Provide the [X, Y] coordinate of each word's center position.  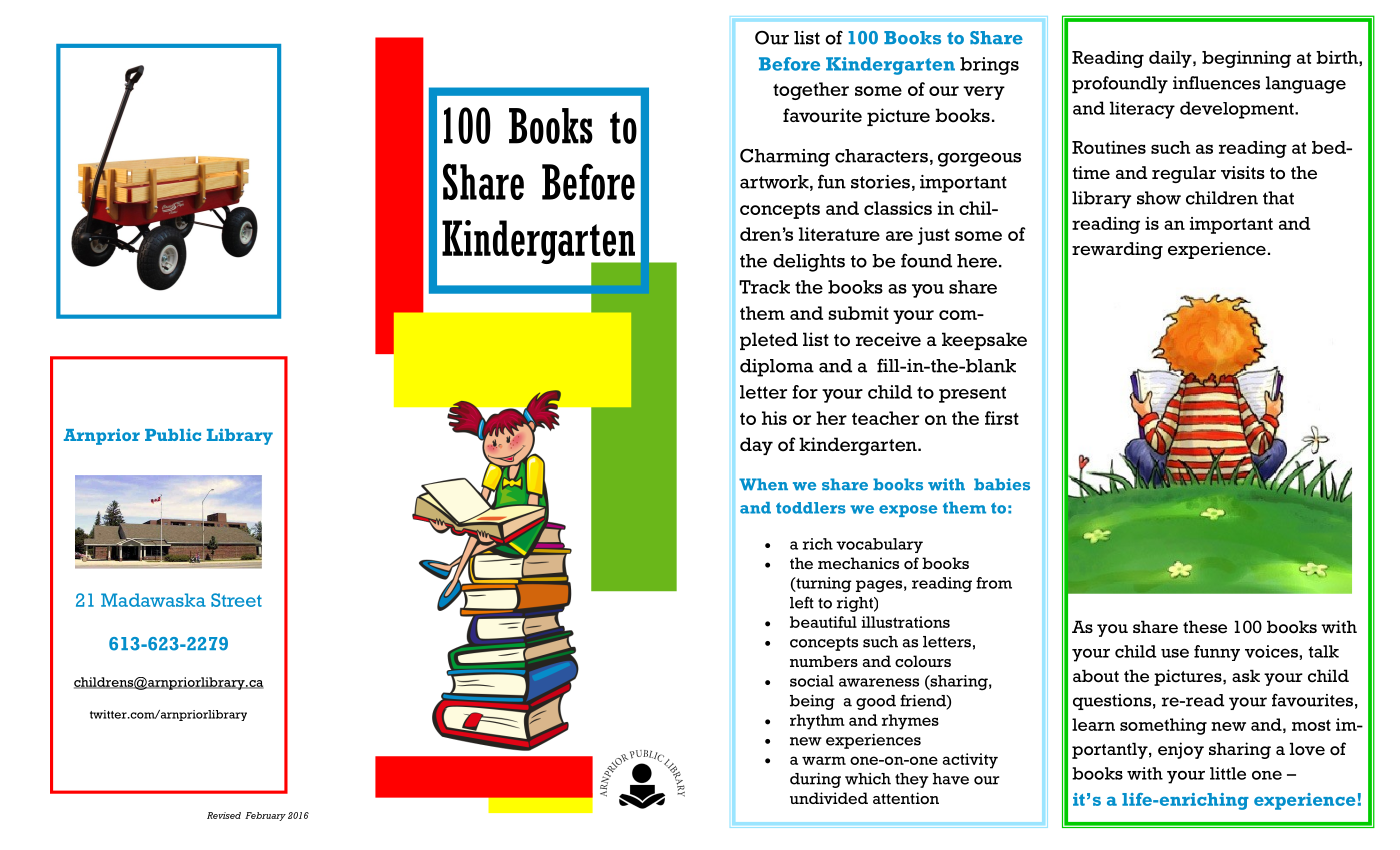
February [265, 816]
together [811, 91]
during [815, 780]
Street [236, 600]
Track [764, 287]
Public [173, 435]
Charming [785, 158]
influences [1216, 83]
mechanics [858, 563]
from [994, 583]
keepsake [984, 341]
